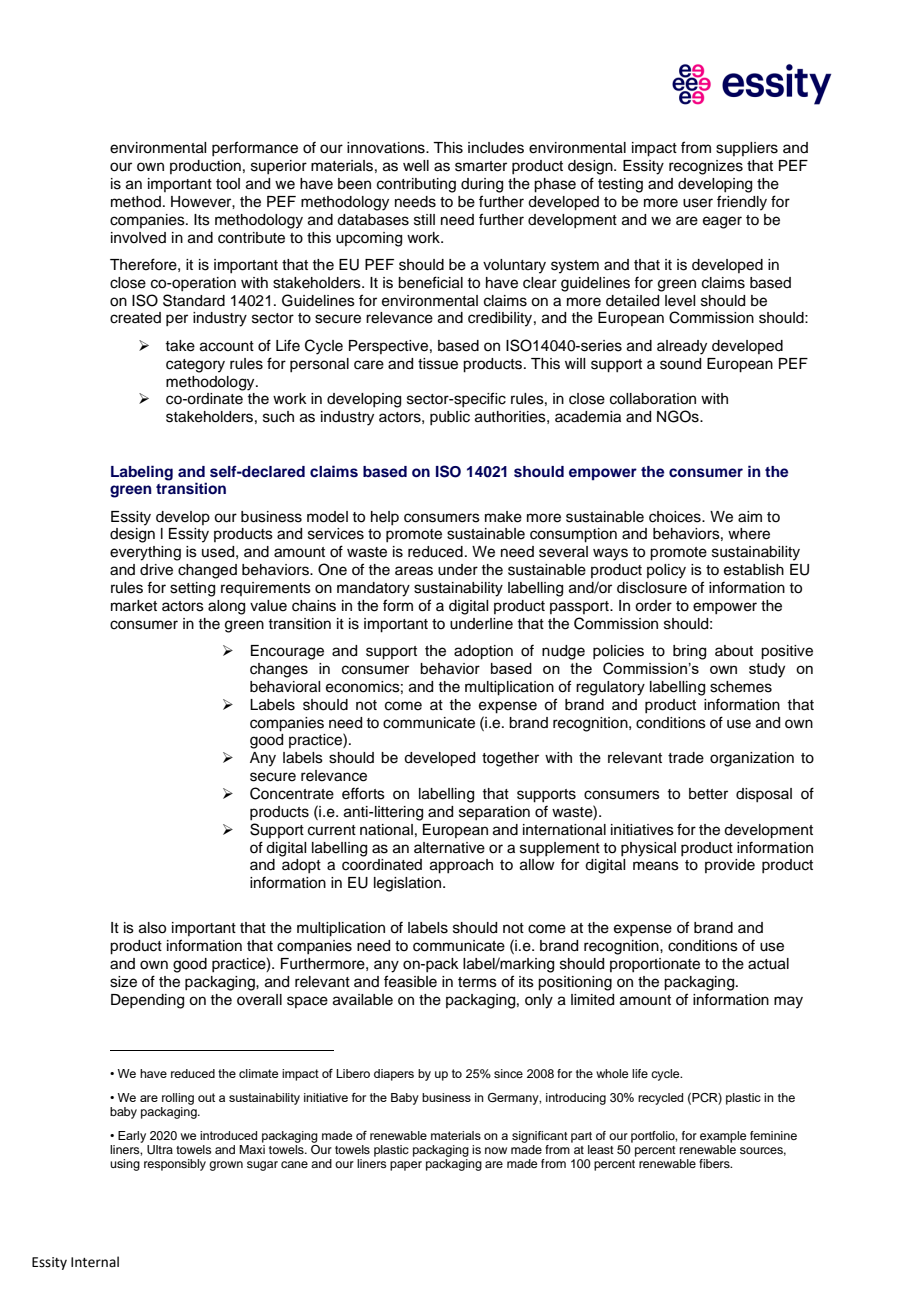 This screenshot has width=924, height=1308. I want to click on responsibly, so click(175, 1165).
